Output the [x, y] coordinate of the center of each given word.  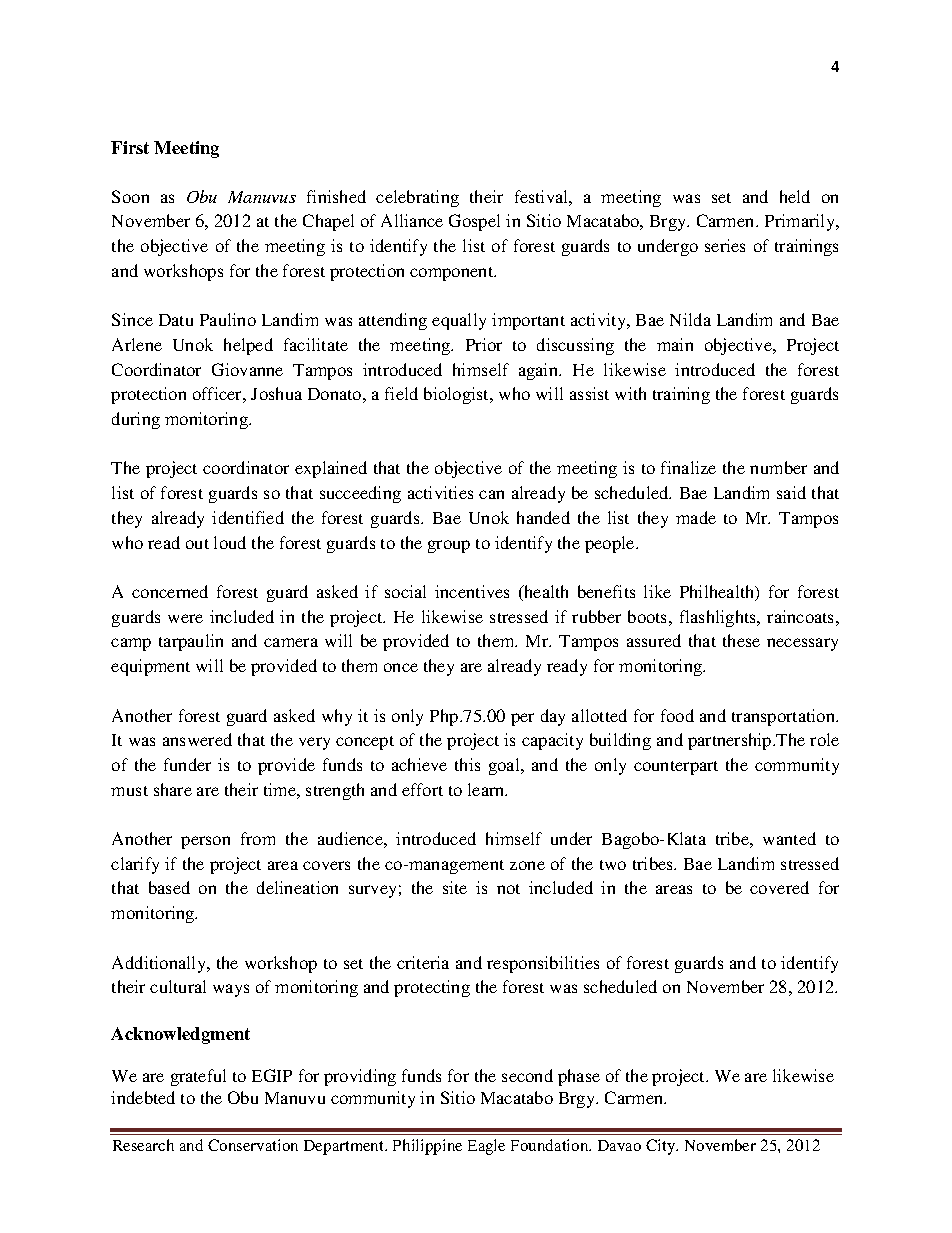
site [455, 887]
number [778, 467]
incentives [472, 591]
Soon [130, 196]
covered [779, 887]
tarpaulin [191, 642]
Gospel [474, 222]
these [741, 640]
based [169, 887]
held [795, 196]
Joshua [276, 393]
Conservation [253, 1145]
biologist [458, 395]
